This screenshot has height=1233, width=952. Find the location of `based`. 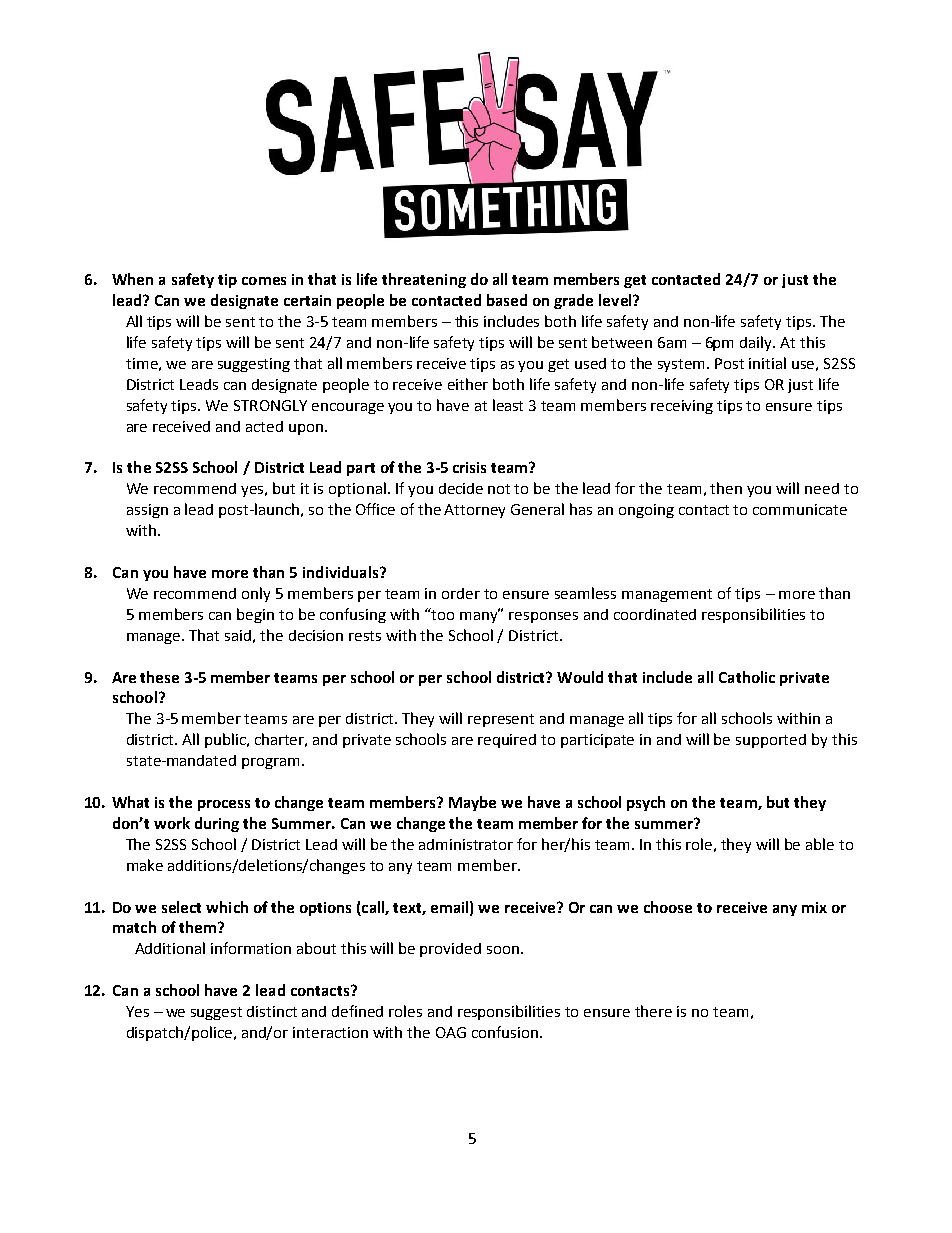

based is located at coordinates (507, 300).
